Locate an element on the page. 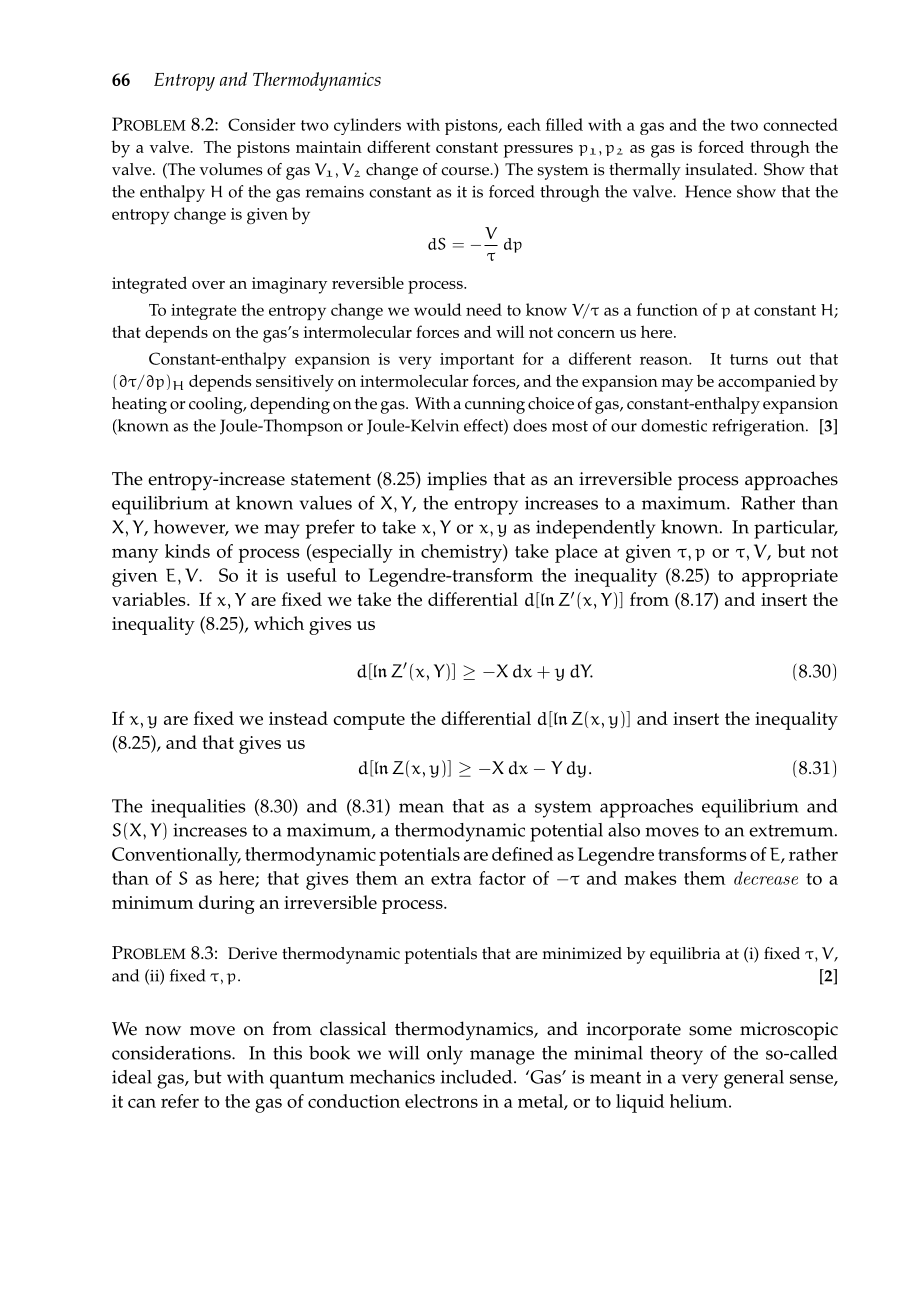 This page has height=1308, width=924. appropriate is located at coordinates (790, 578).
